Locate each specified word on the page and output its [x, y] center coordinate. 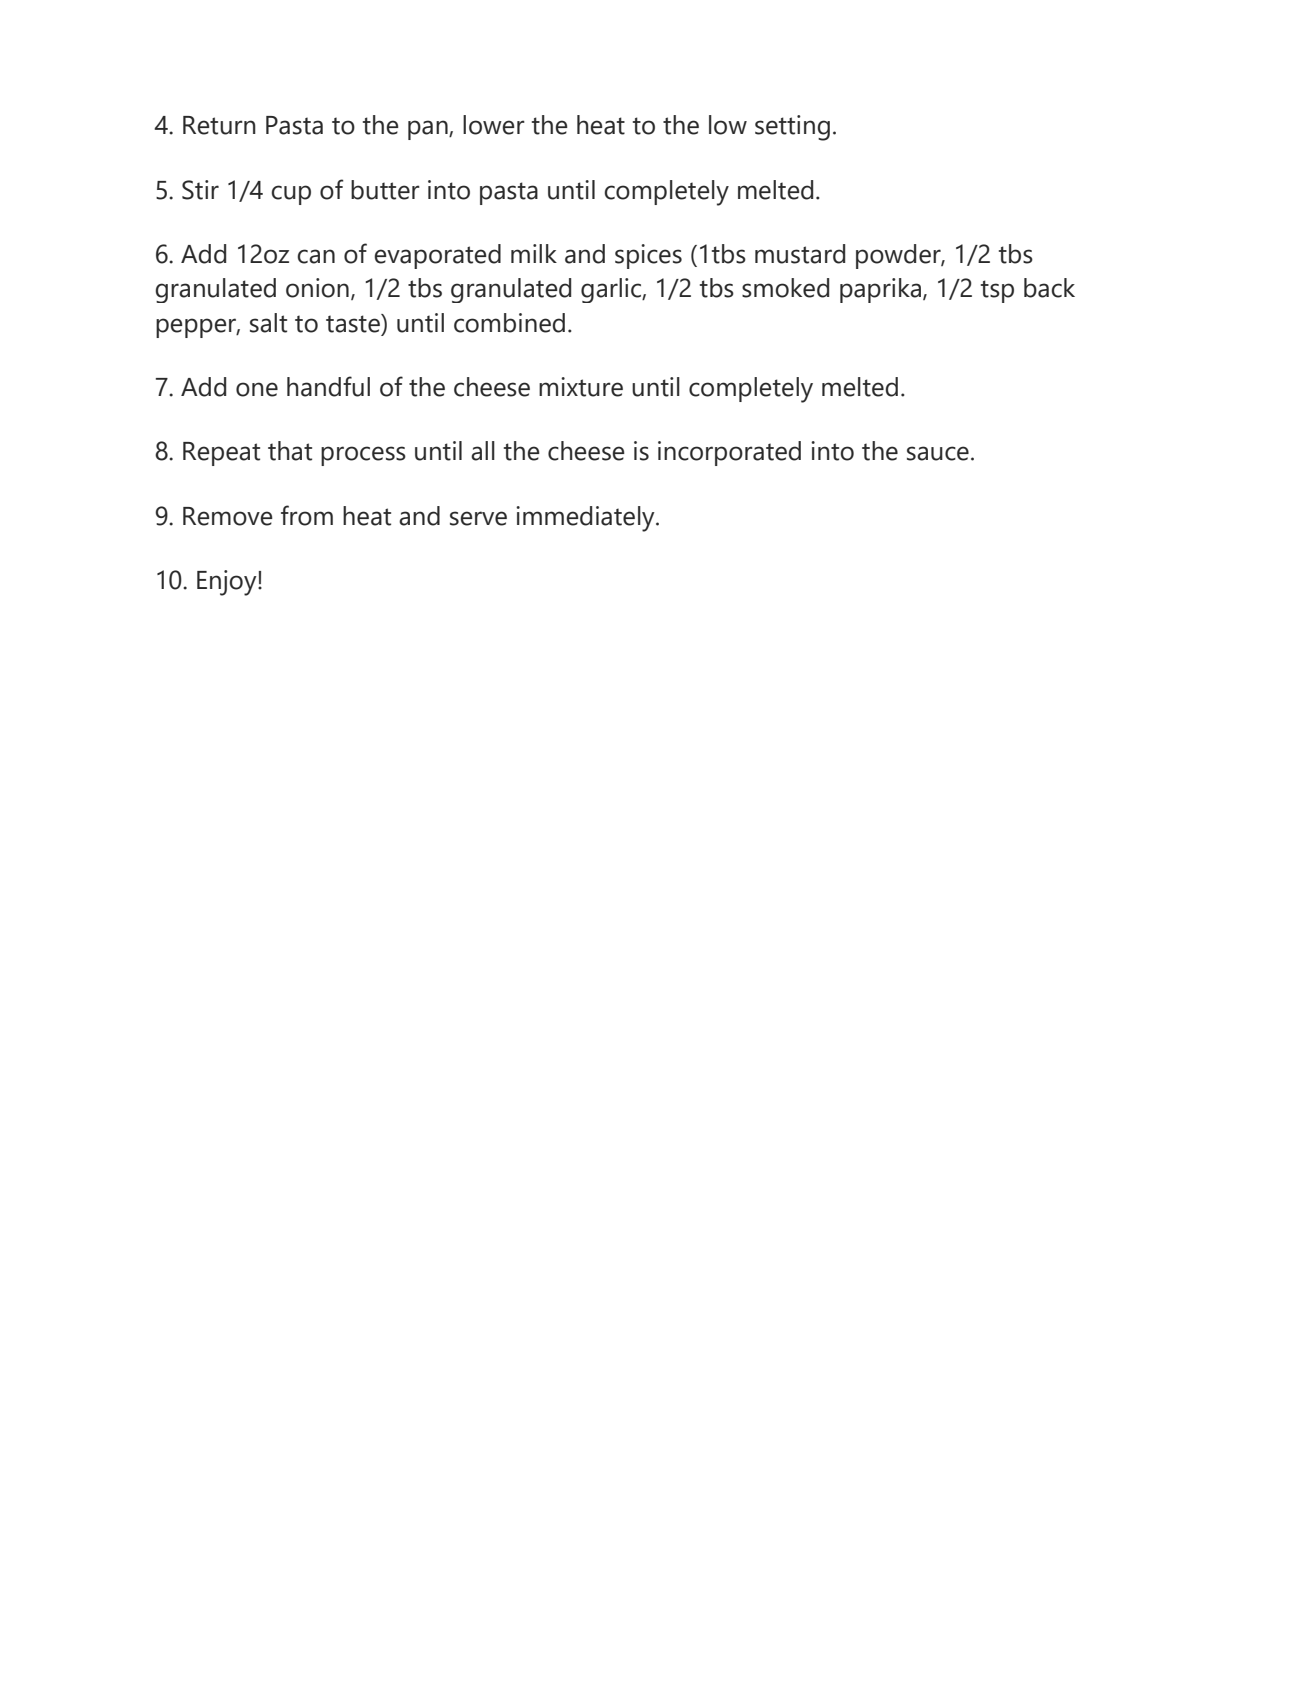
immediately [586, 519]
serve [478, 518]
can [316, 256]
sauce [938, 453]
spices [648, 256]
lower [494, 125]
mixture [581, 387]
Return [219, 125]
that [290, 451]
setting [792, 128]
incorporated [729, 453]
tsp [997, 291]
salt [268, 323]
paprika [882, 290]
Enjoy [228, 583]
